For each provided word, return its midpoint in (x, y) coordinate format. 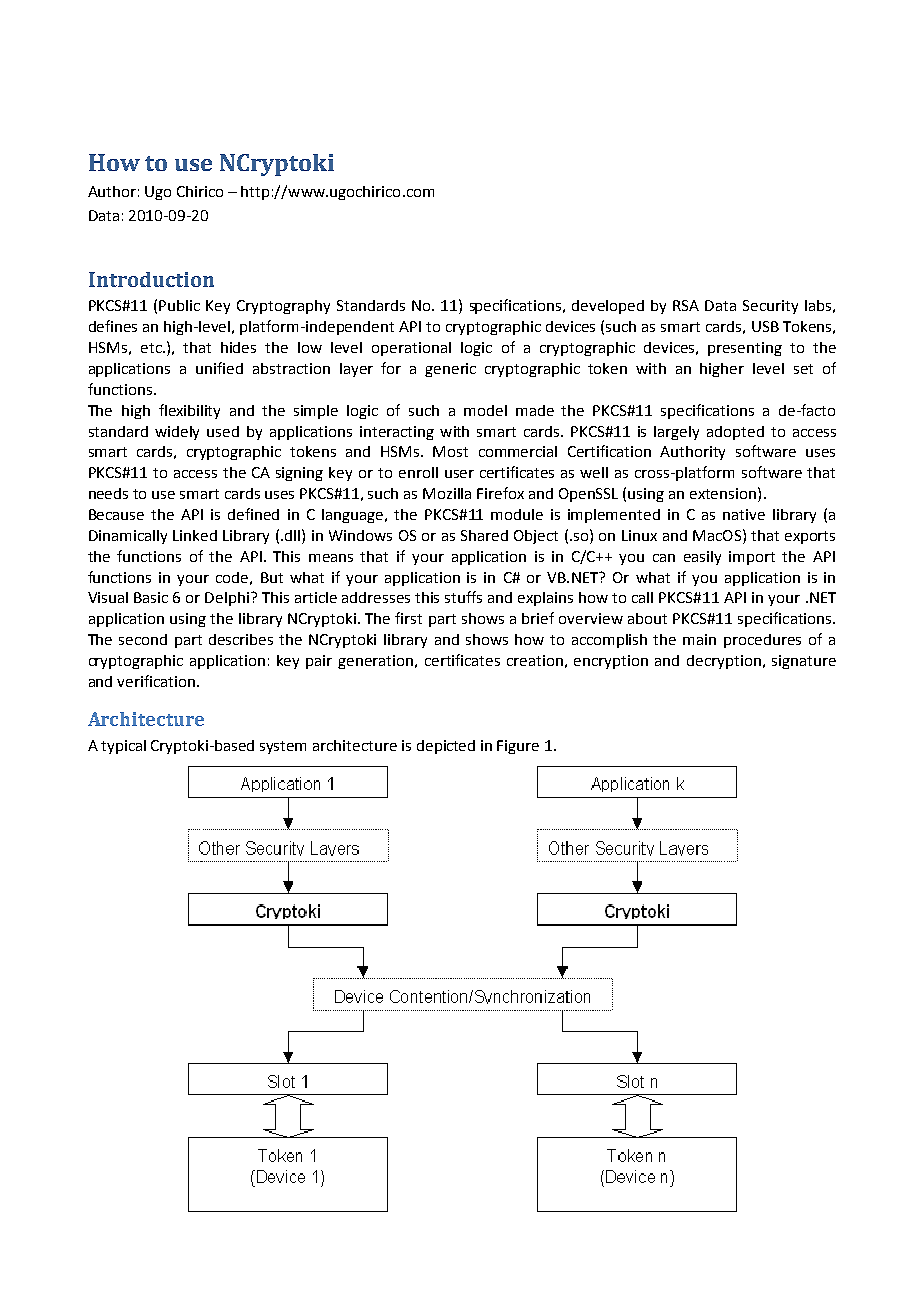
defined (253, 514)
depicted (446, 747)
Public (179, 305)
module (517, 514)
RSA (686, 305)
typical (123, 747)
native (744, 514)
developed (608, 307)
